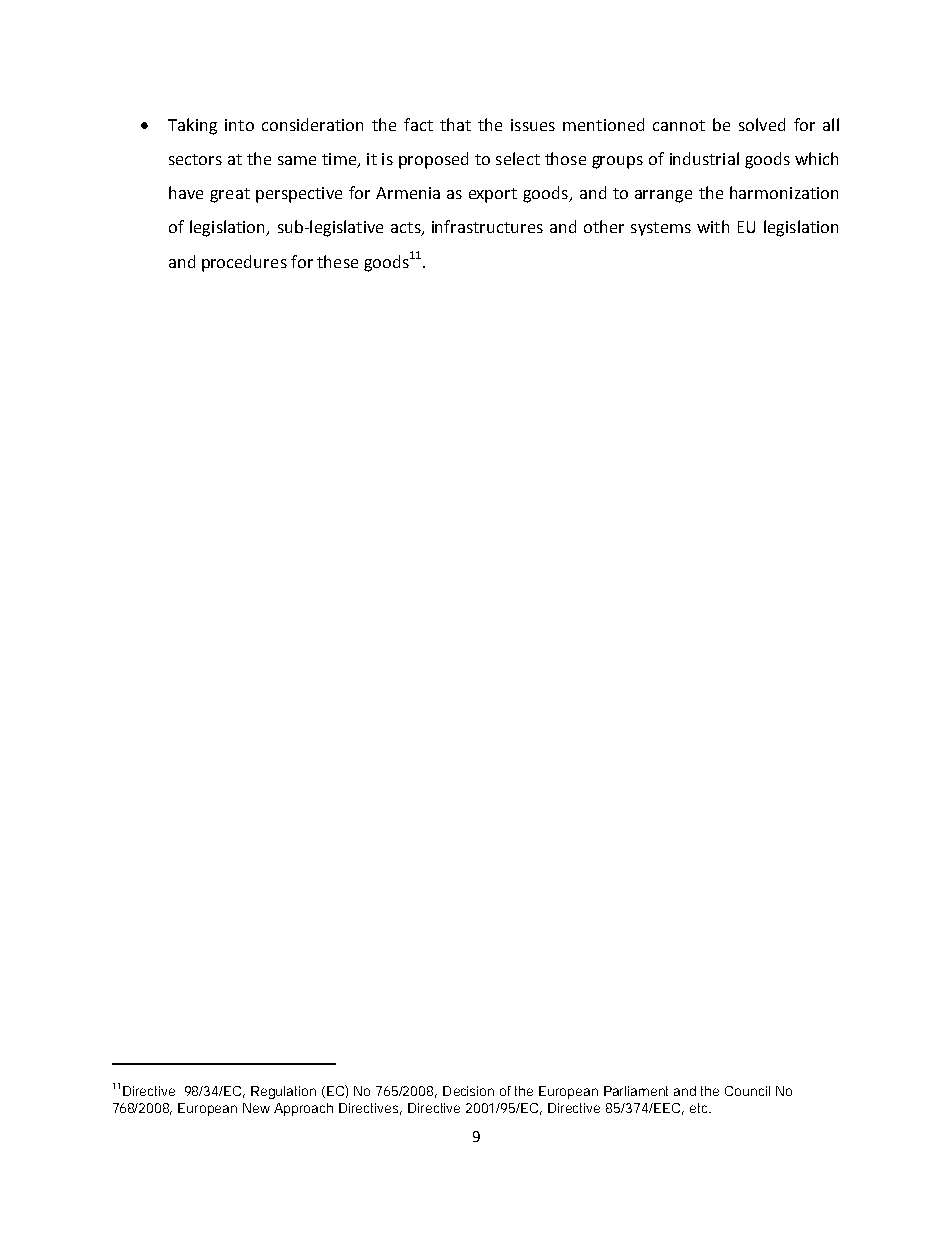 The image size is (952, 1233). I want to click on New, so click(256, 1108).
